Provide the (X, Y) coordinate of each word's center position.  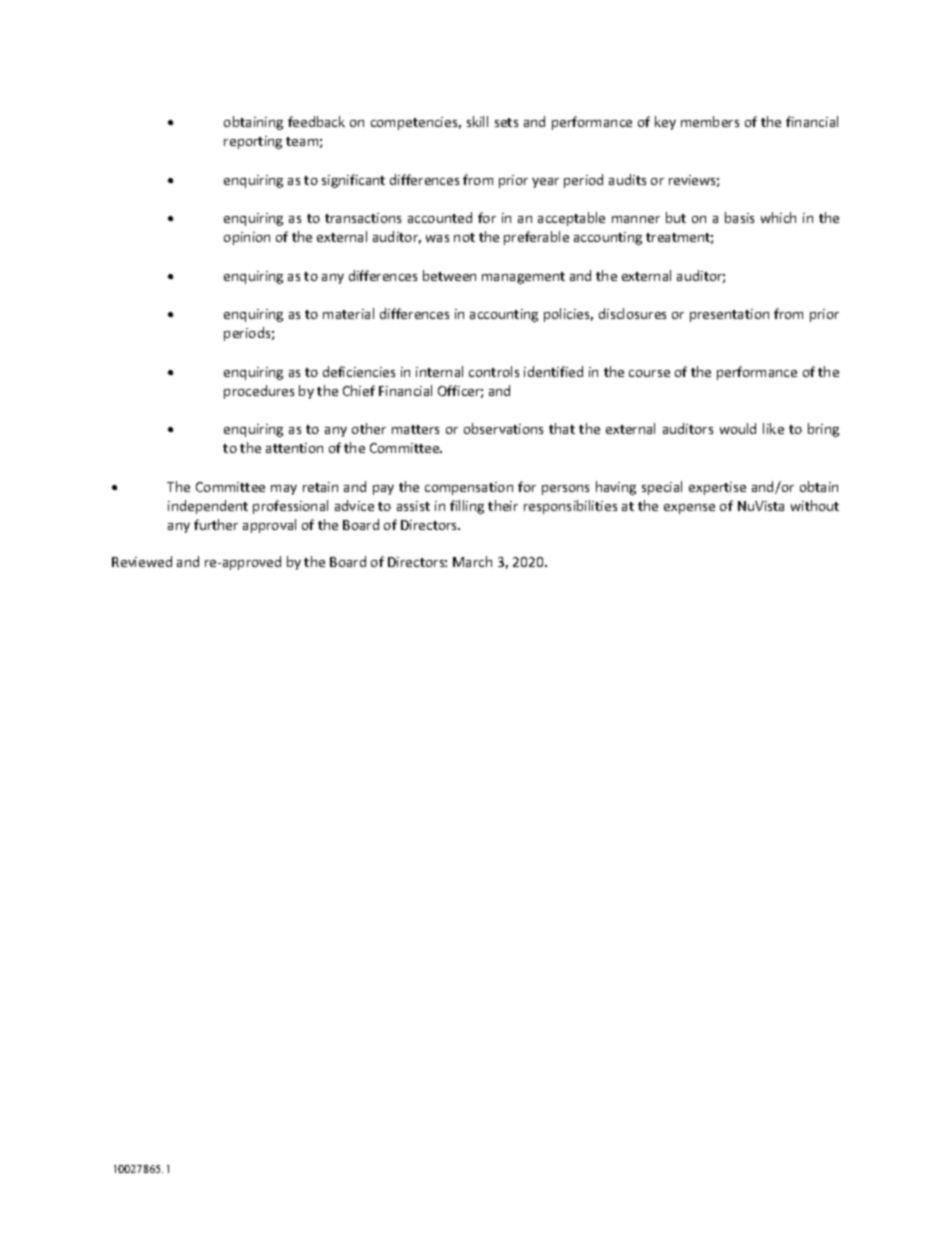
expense (689, 509)
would (738, 428)
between (449, 275)
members (710, 121)
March (472, 561)
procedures (259, 392)
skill (477, 121)
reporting (253, 142)
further (216, 524)
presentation (729, 315)
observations (503, 428)
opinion (247, 238)
